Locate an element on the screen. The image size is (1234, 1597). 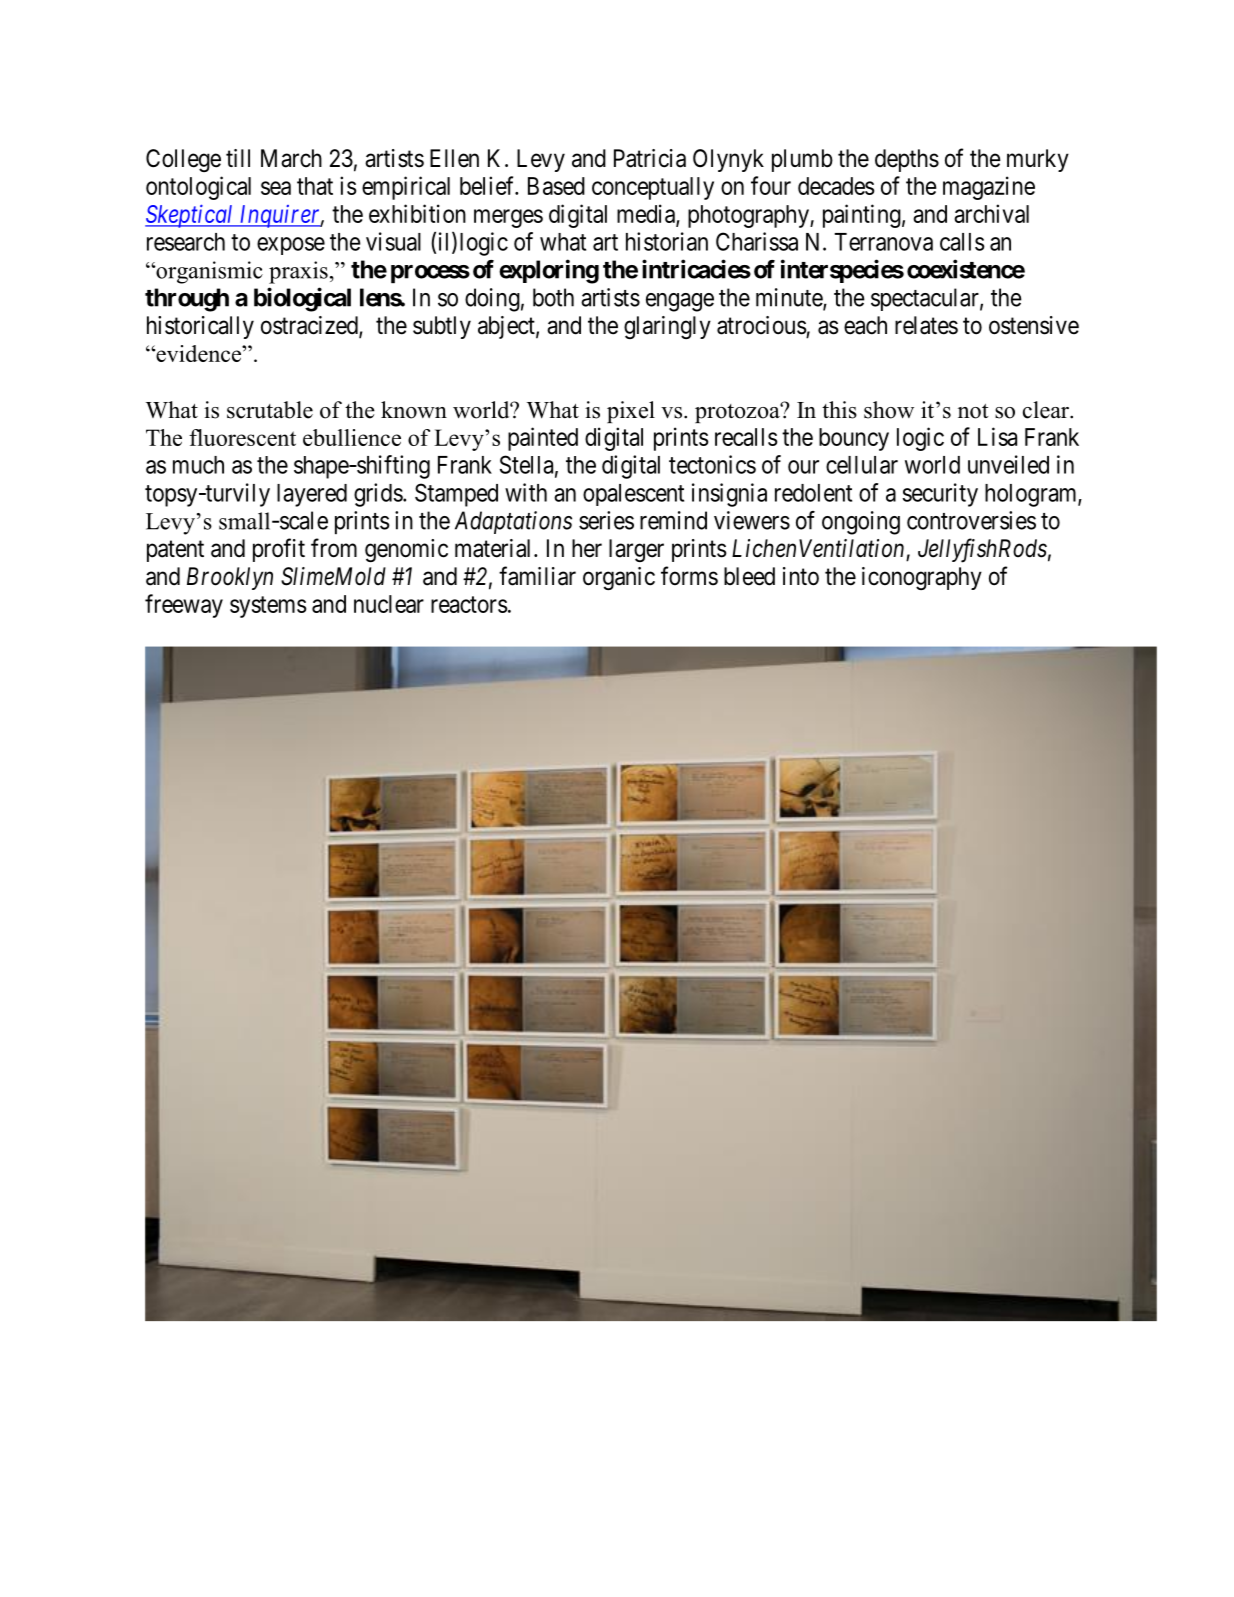
Patricia is located at coordinates (650, 158).
